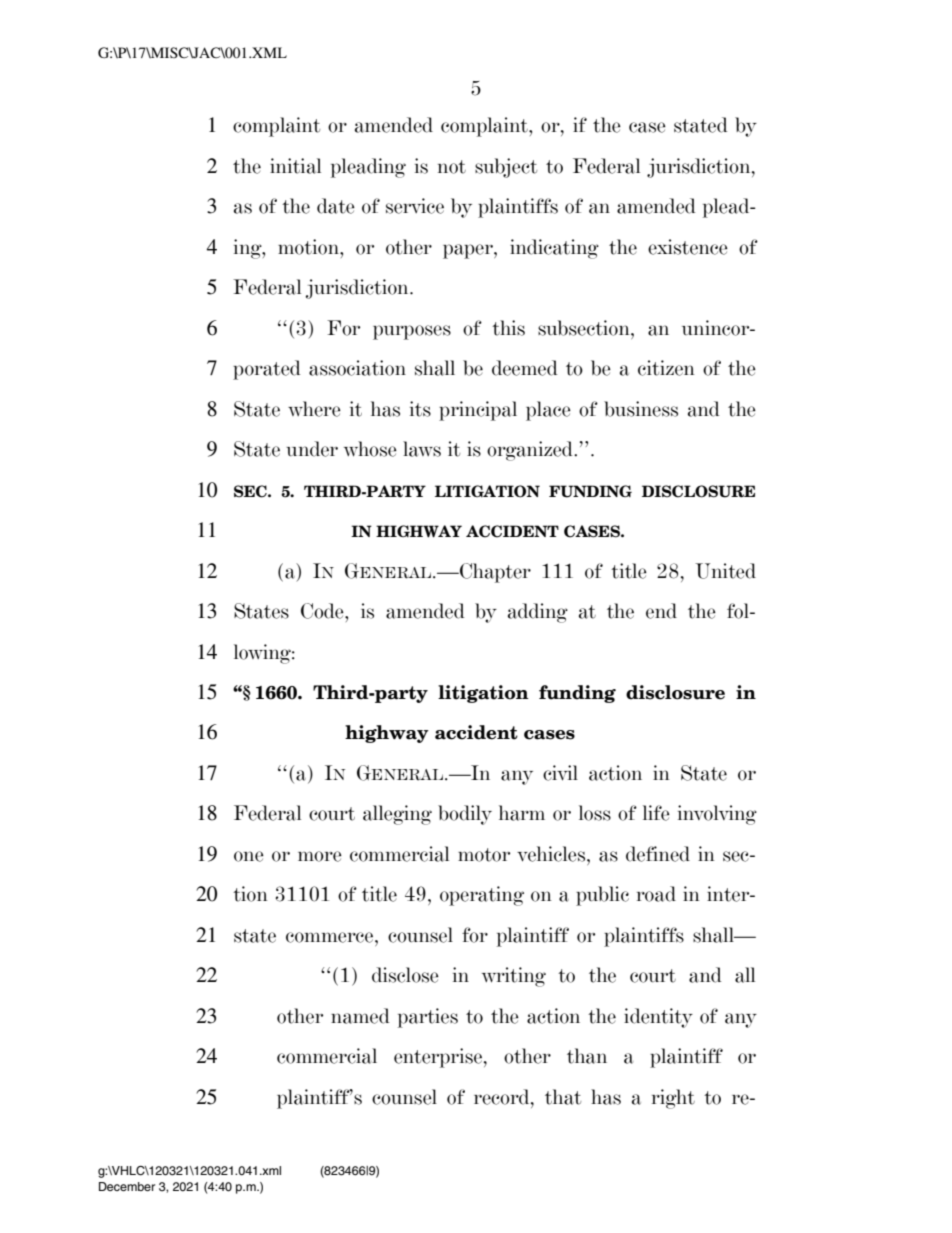 The height and width of the image is (1233, 952). I want to click on under, so click(312, 449).
